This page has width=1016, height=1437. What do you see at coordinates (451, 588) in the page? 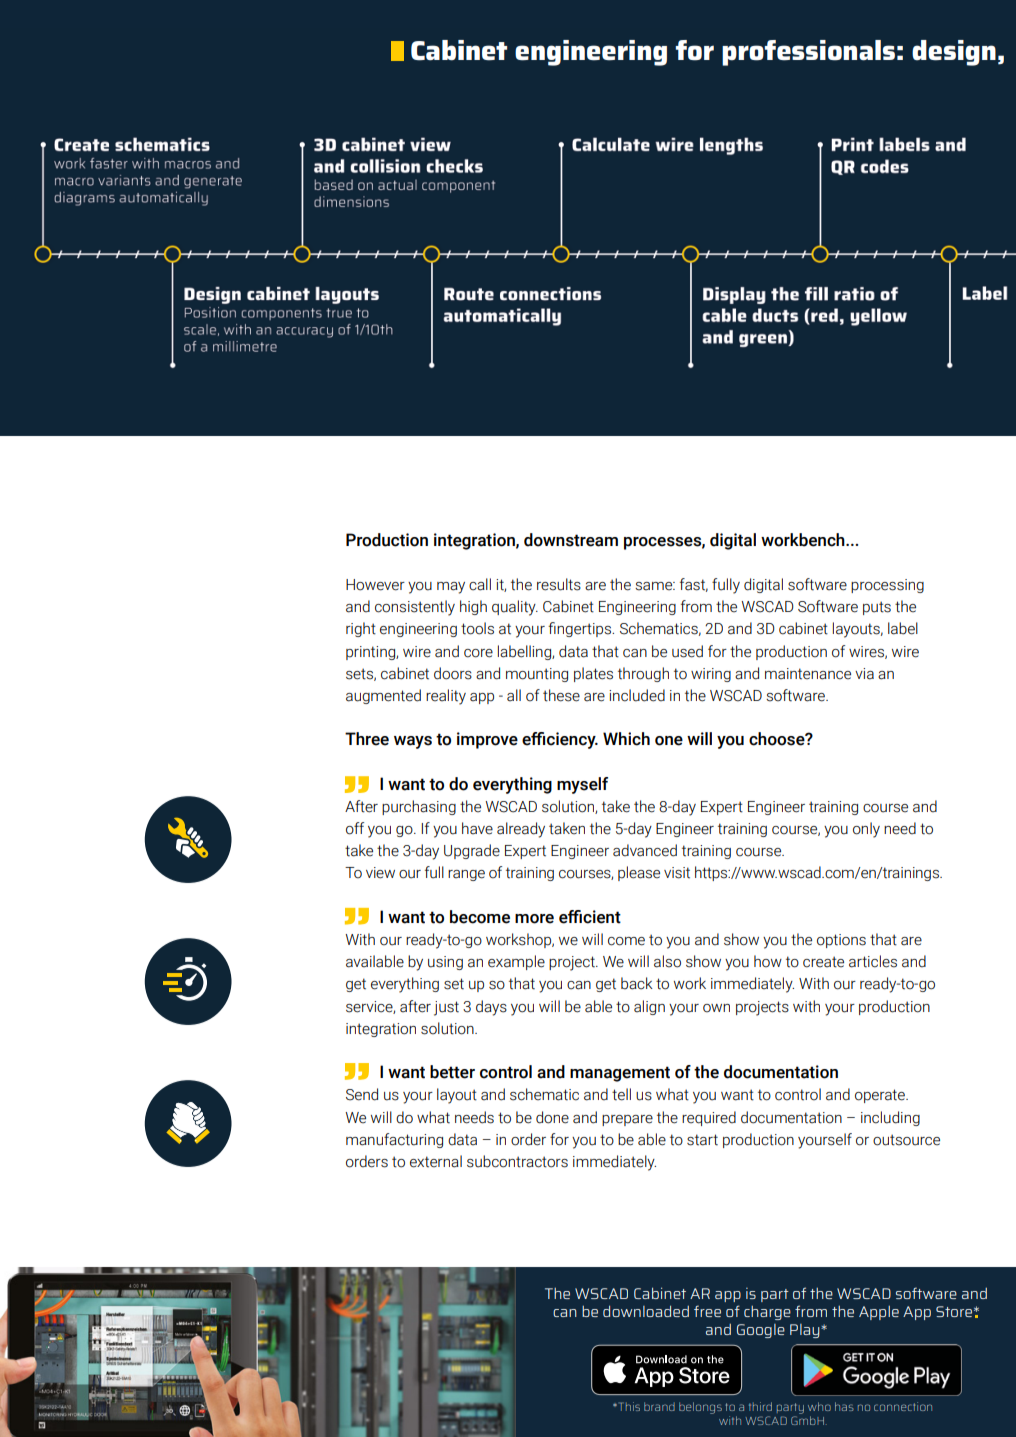
I see `may` at bounding box center [451, 588].
